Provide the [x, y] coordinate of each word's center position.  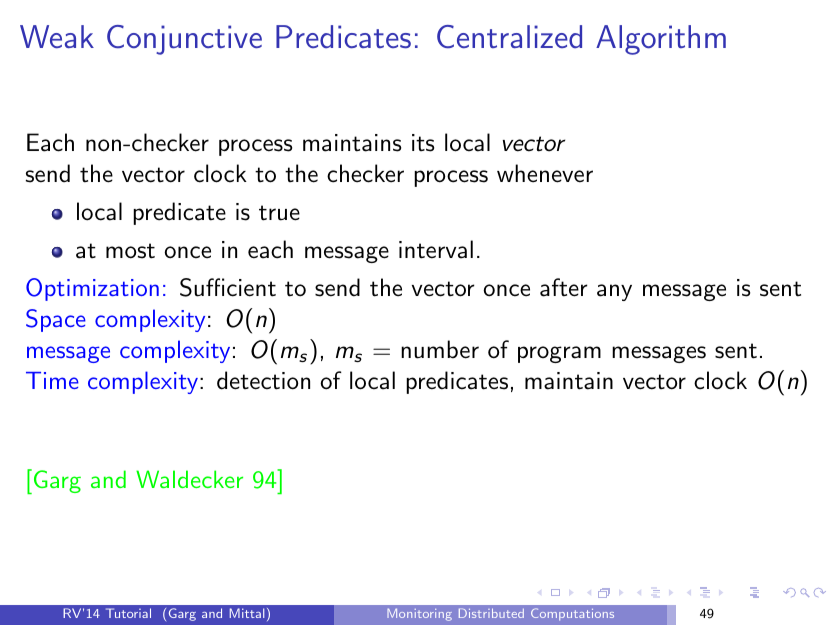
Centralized [509, 36]
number [440, 349]
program [559, 354]
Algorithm [661, 40]
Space [56, 320]
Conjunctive [184, 40]
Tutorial [128, 613]
